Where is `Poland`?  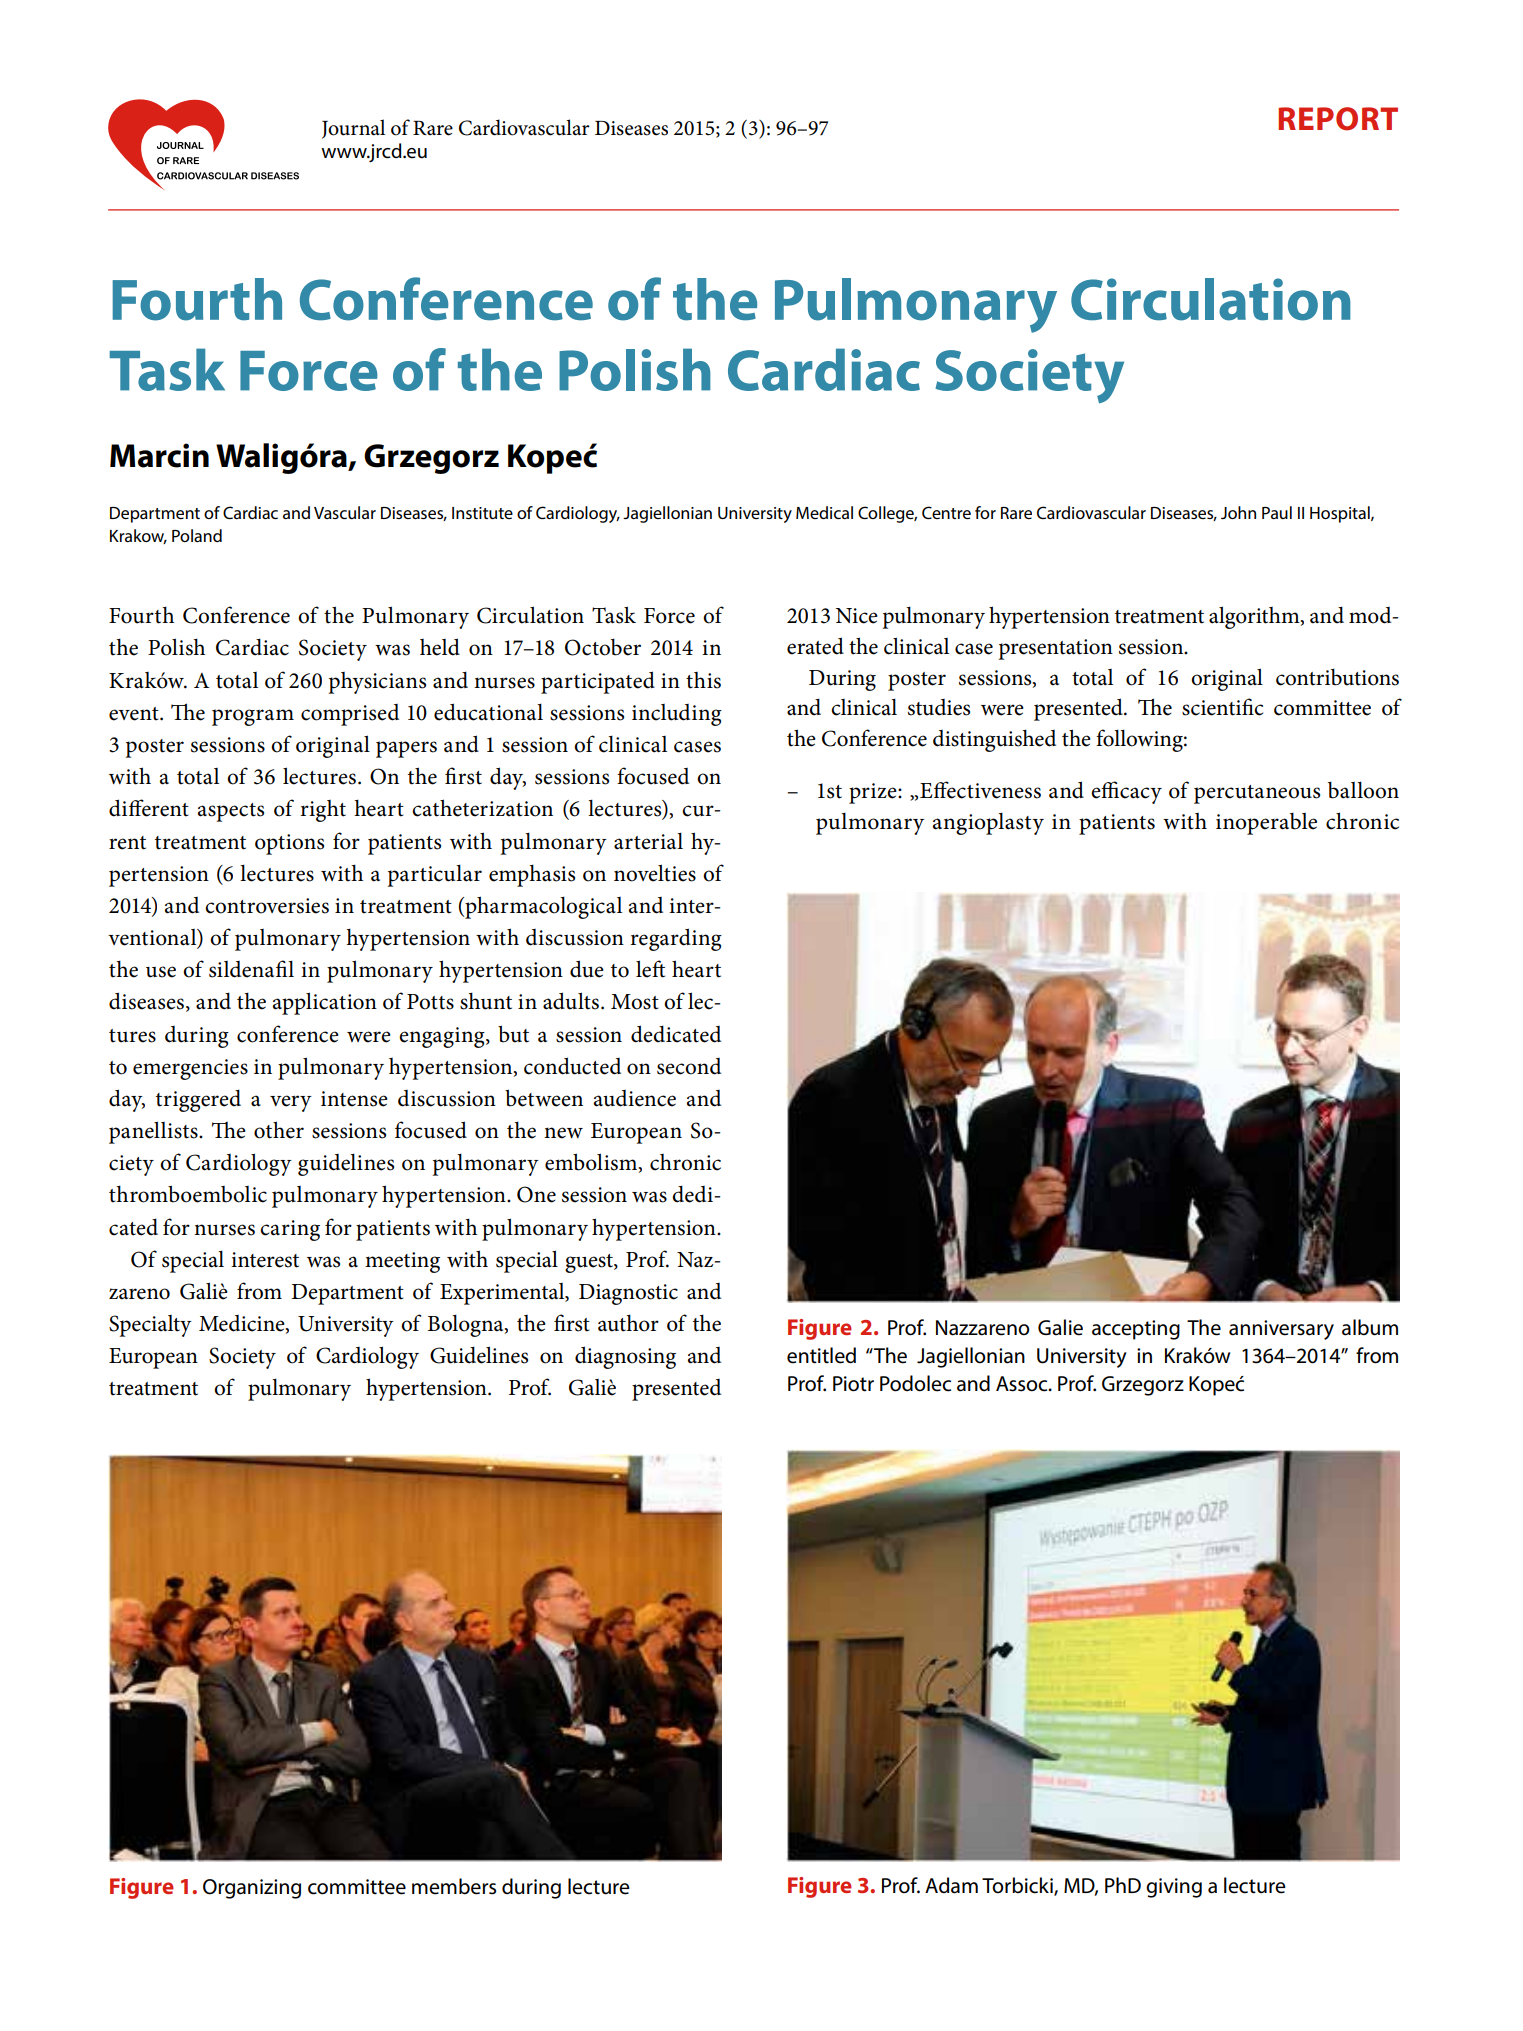 Poland is located at coordinates (197, 535).
